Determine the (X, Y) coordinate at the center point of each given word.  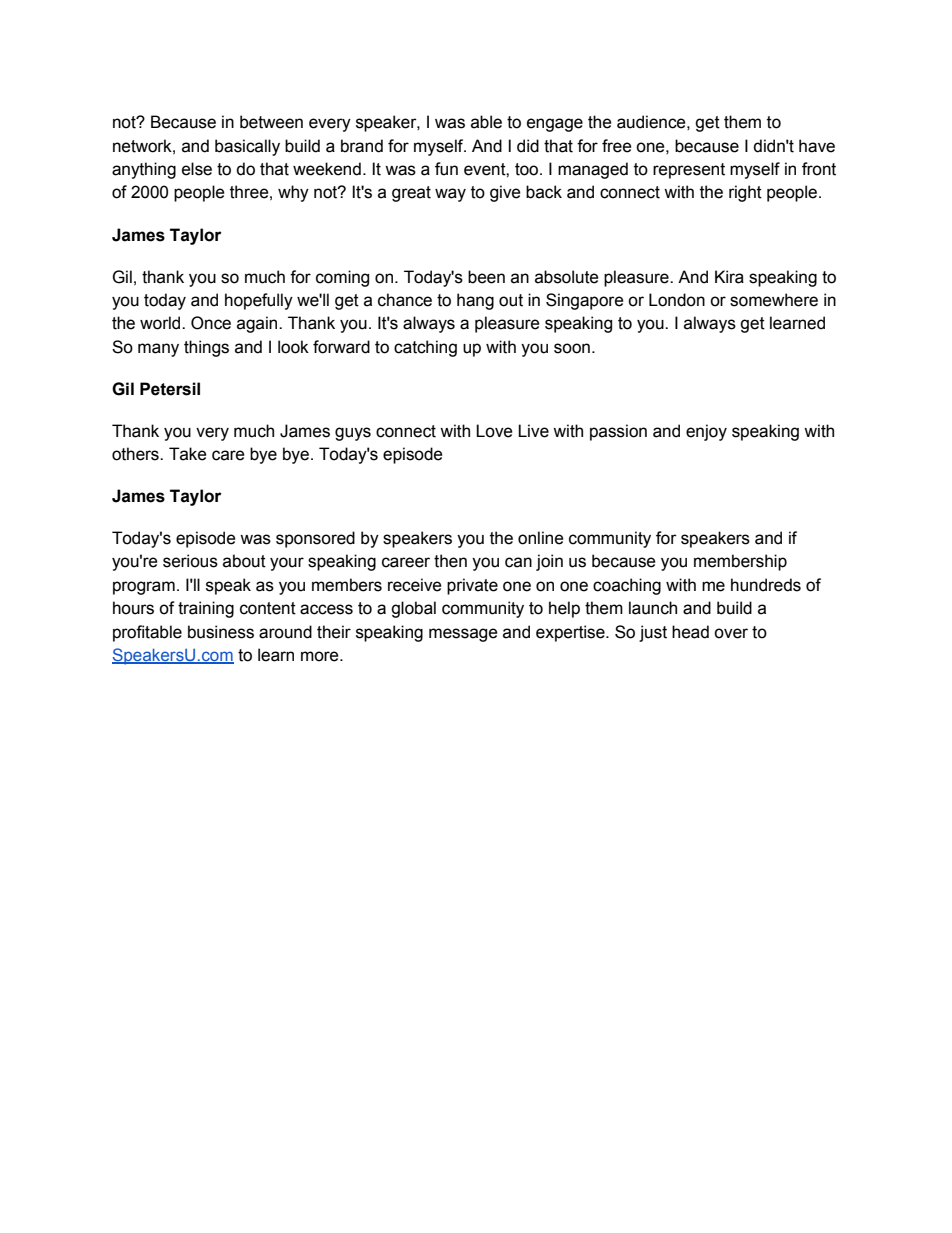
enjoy (706, 432)
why (293, 193)
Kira (729, 277)
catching (425, 348)
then (450, 561)
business (221, 632)
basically (247, 147)
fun (446, 169)
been (486, 277)
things (206, 348)
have (817, 146)
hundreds (766, 585)
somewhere (774, 300)
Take (188, 454)
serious (190, 561)
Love (494, 431)
